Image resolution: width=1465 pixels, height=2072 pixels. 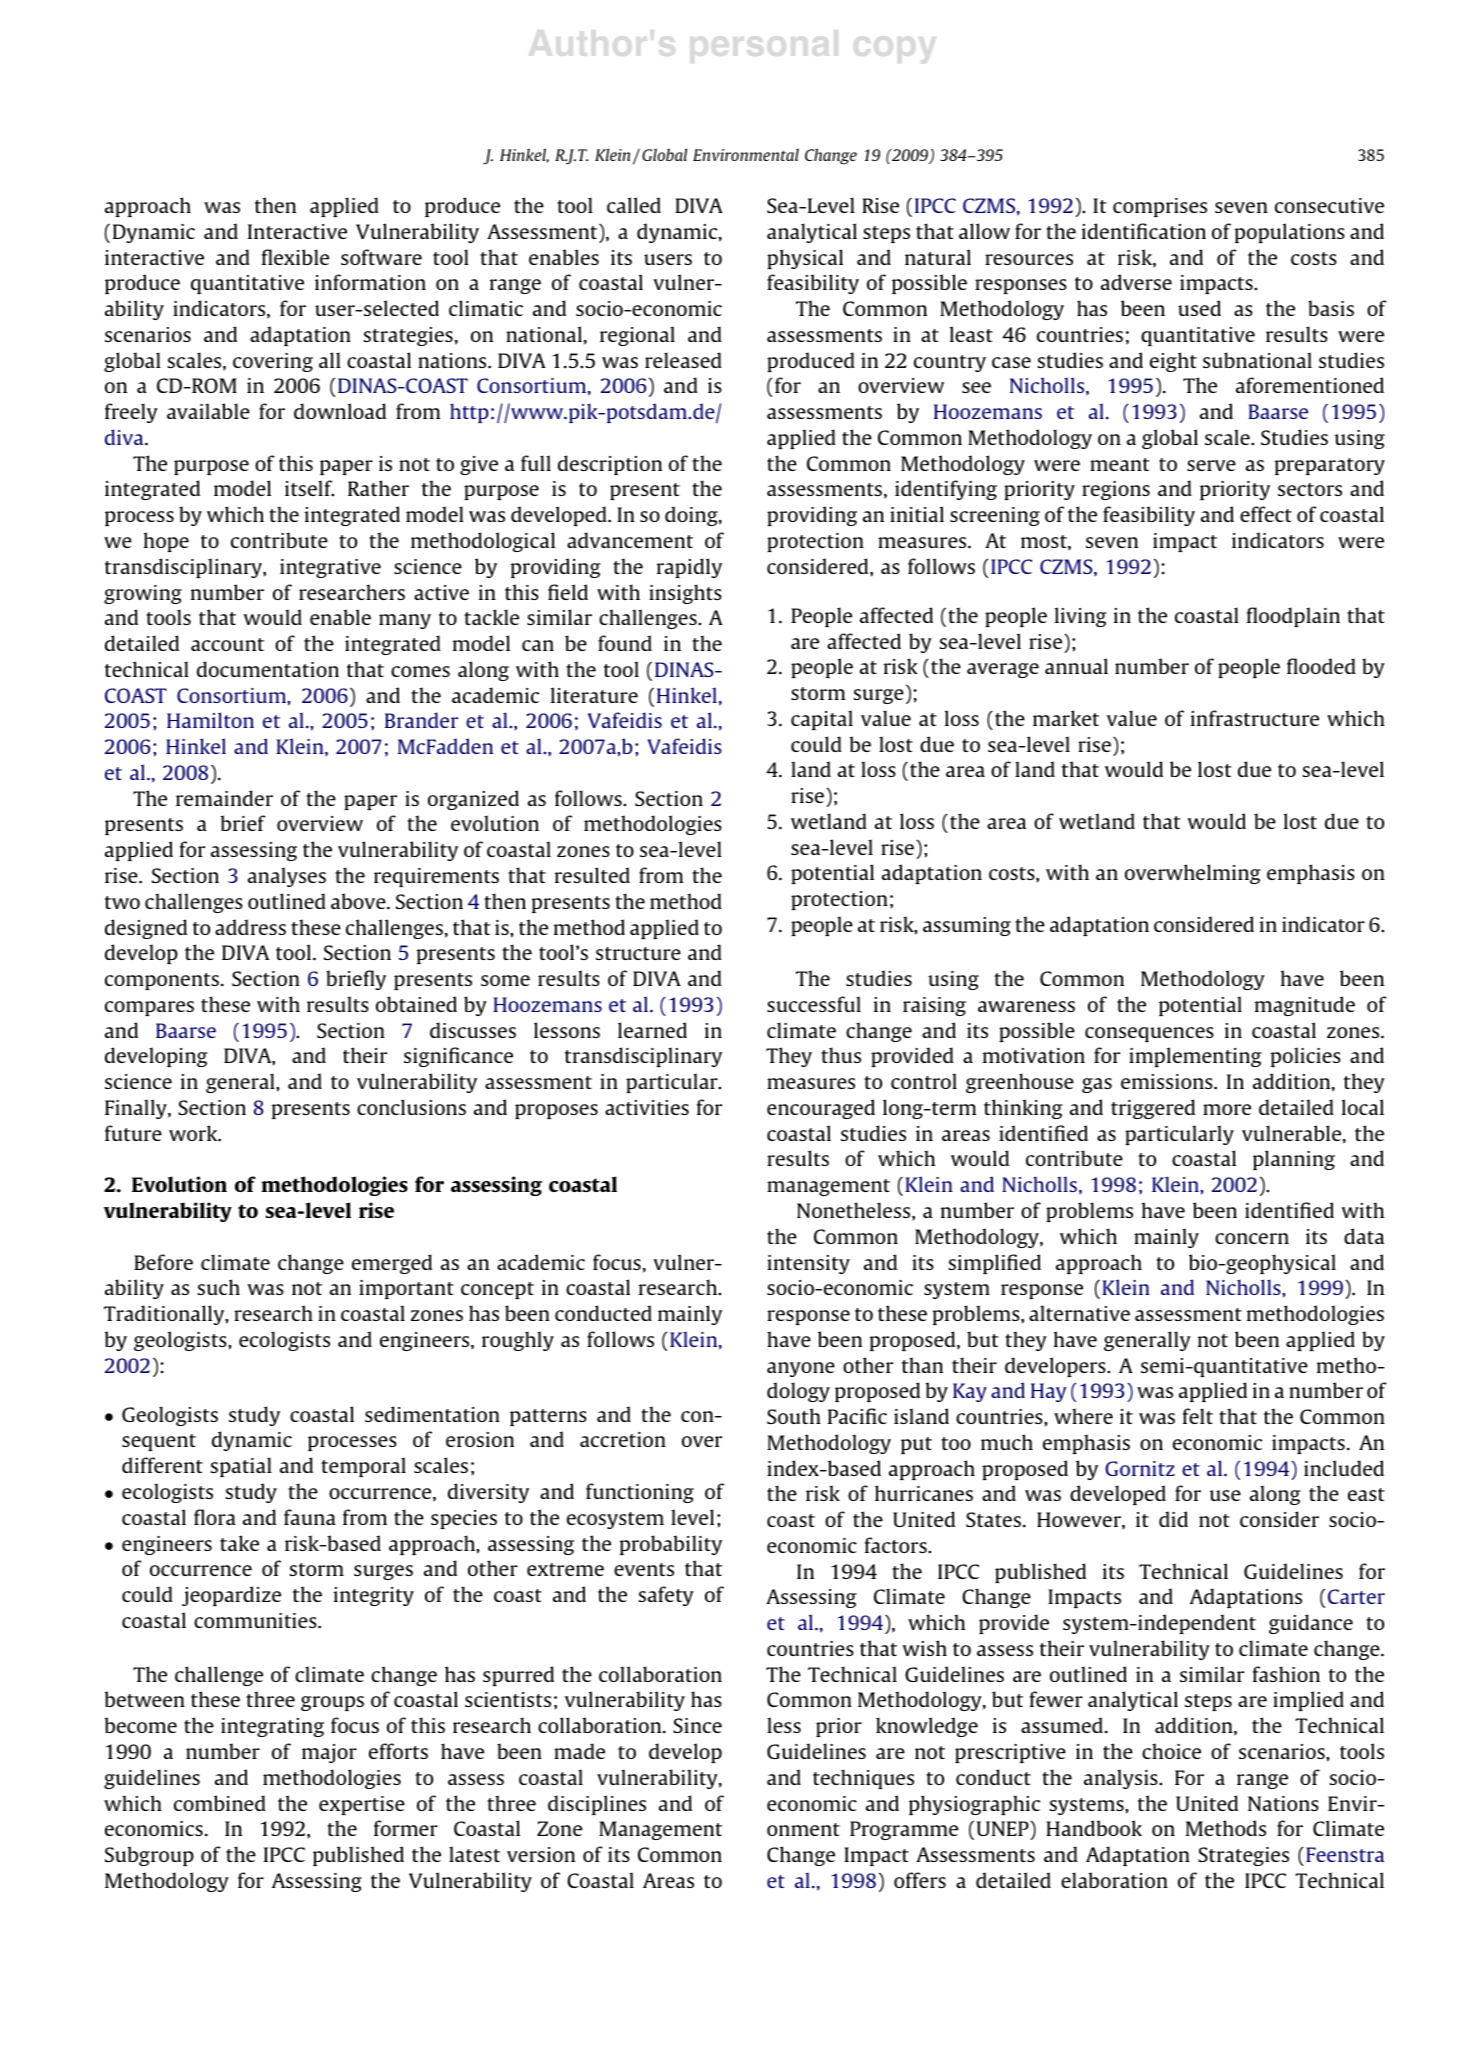 I want to click on successful, so click(x=814, y=1004).
